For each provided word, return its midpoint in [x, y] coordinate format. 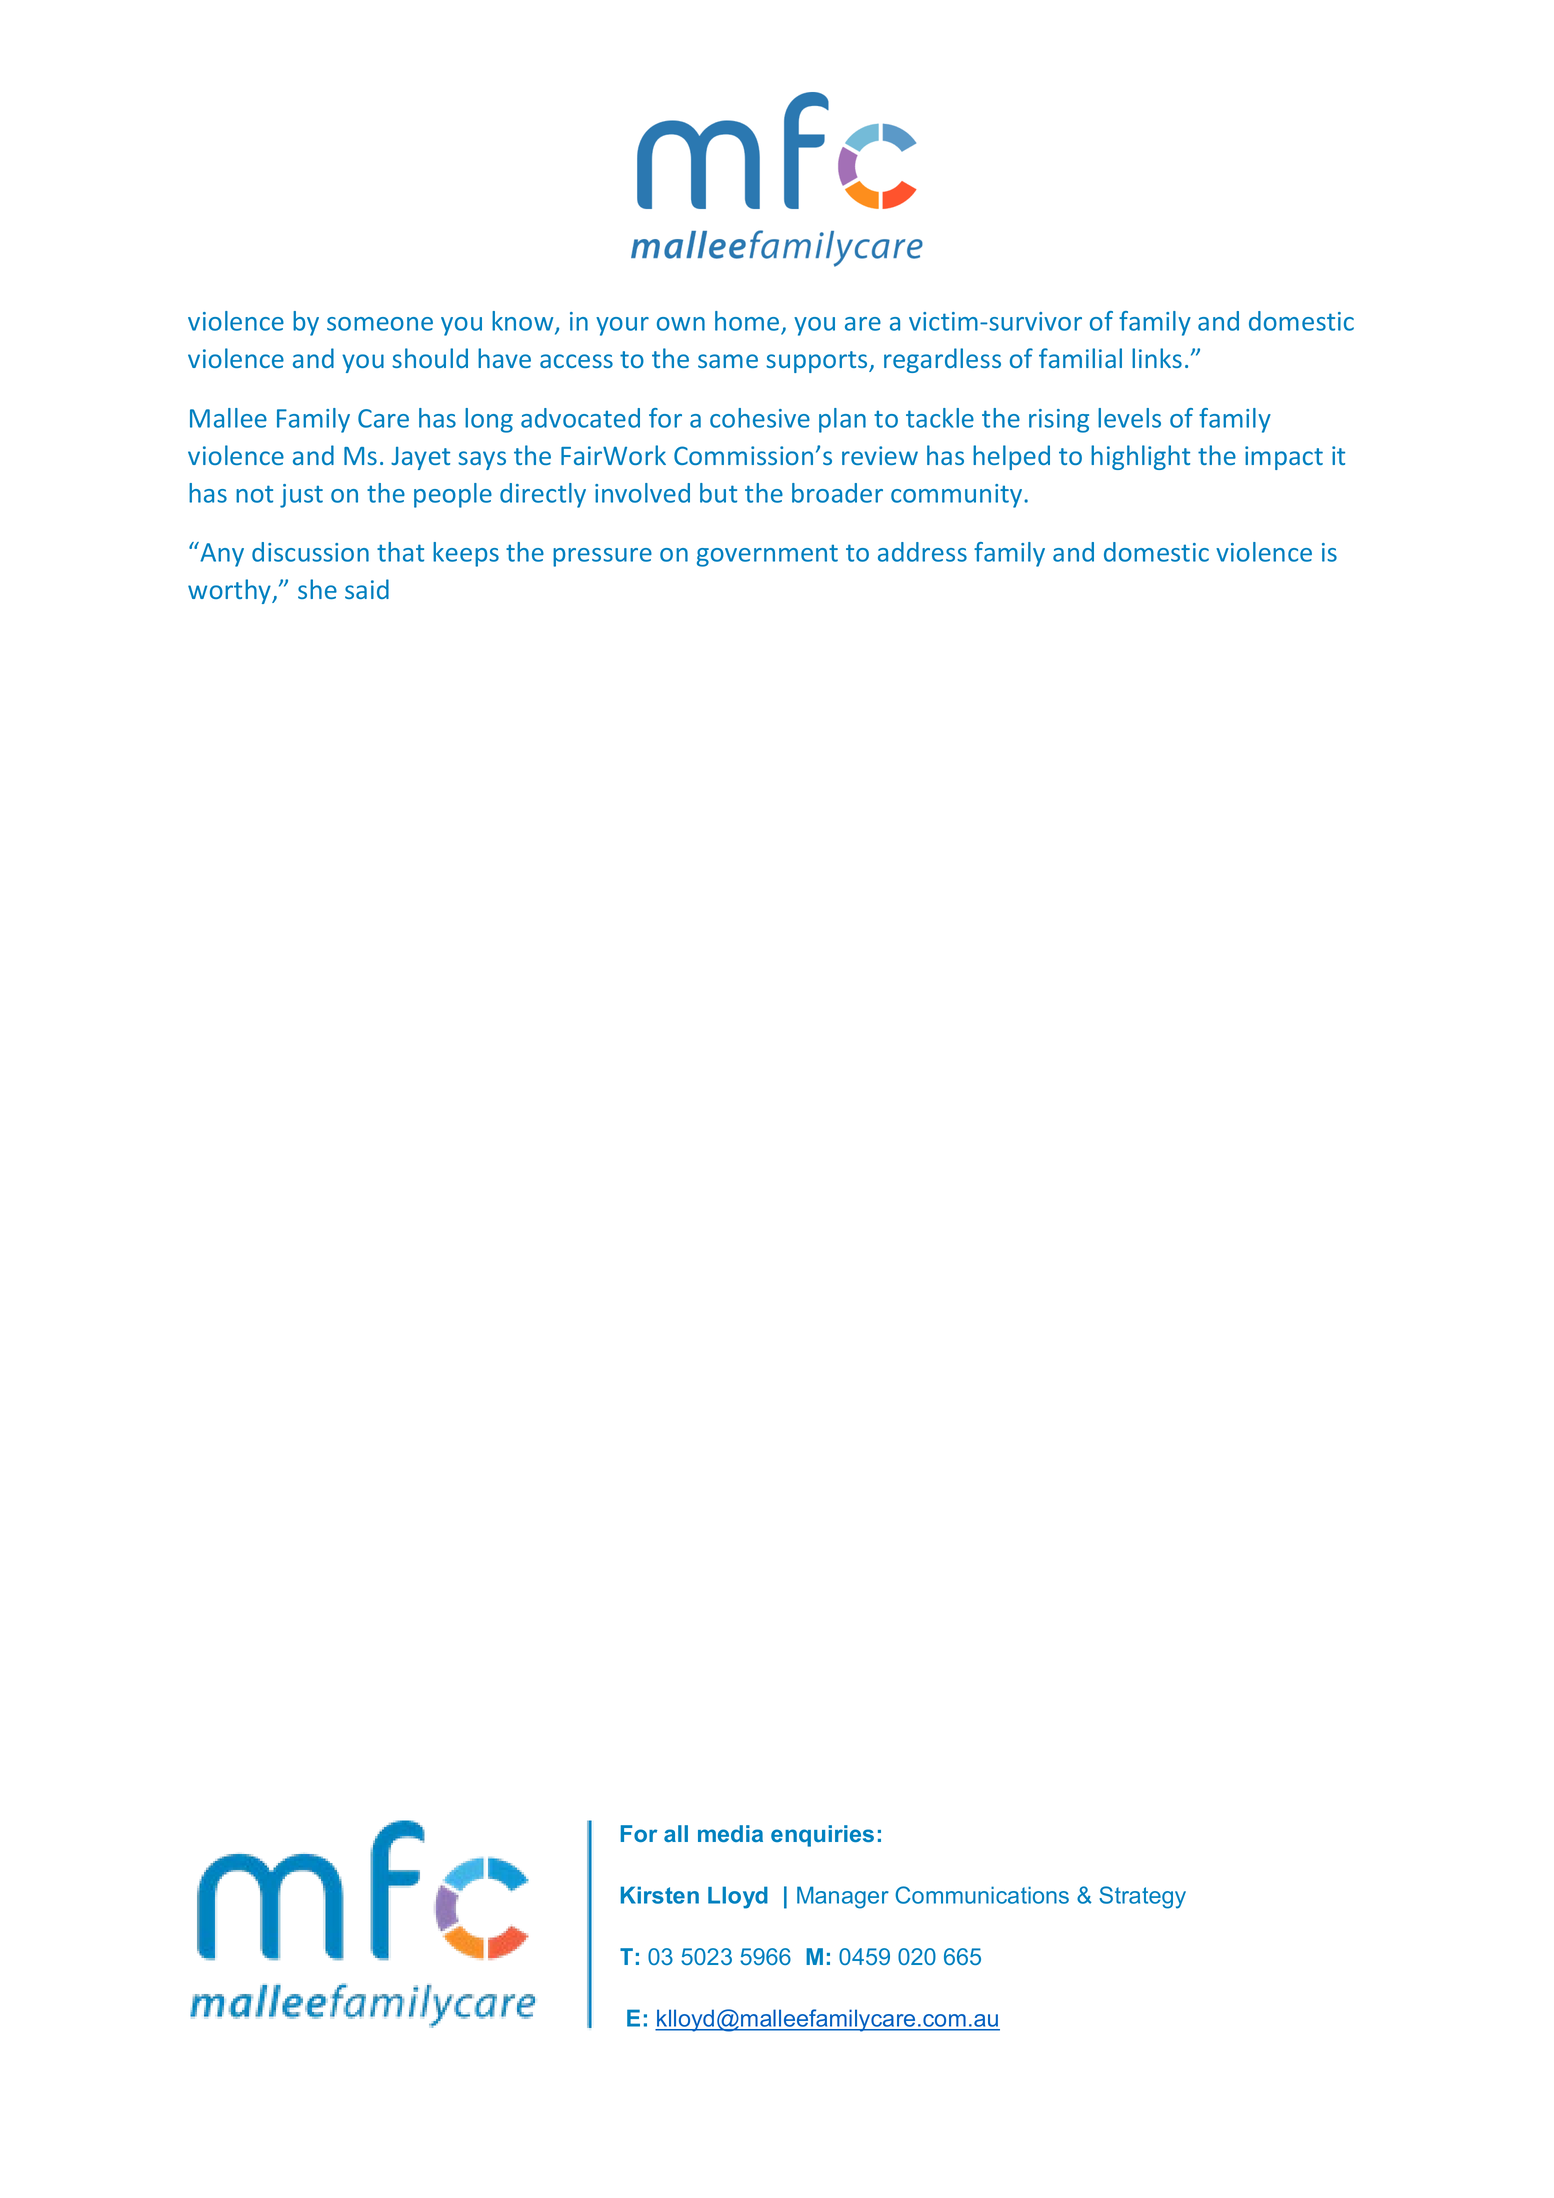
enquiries [822, 1836]
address [922, 552]
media [730, 1833]
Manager [843, 1897]
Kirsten [660, 1895]
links [1157, 358]
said [367, 589]
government [767, 555]
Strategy [1142, 1897]
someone [380, 324]
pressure [602, 557]
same [728, 361]
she [317, 589]
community [958, 496]
